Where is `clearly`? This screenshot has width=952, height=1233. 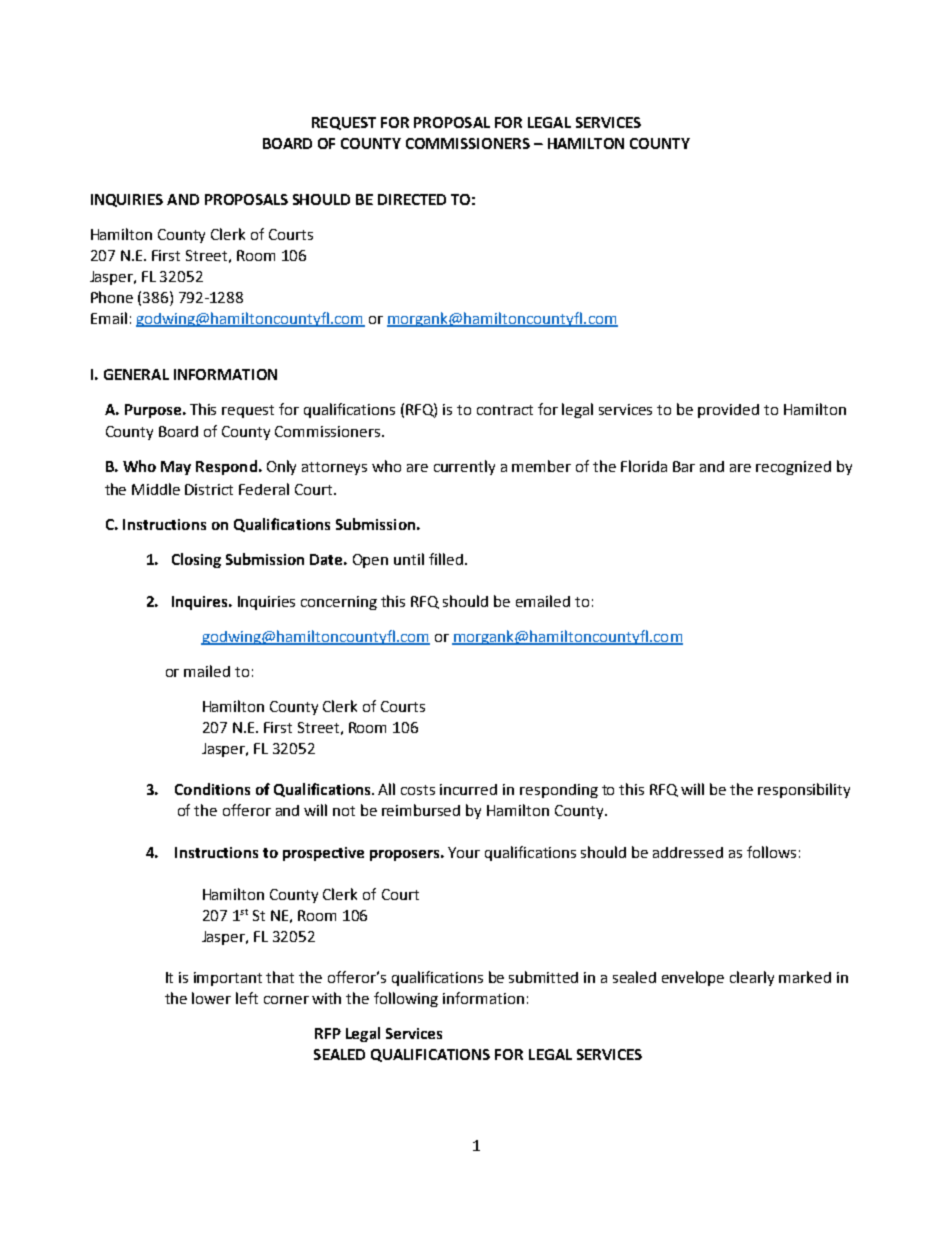
clearly is located at coordinates (752, 978).
